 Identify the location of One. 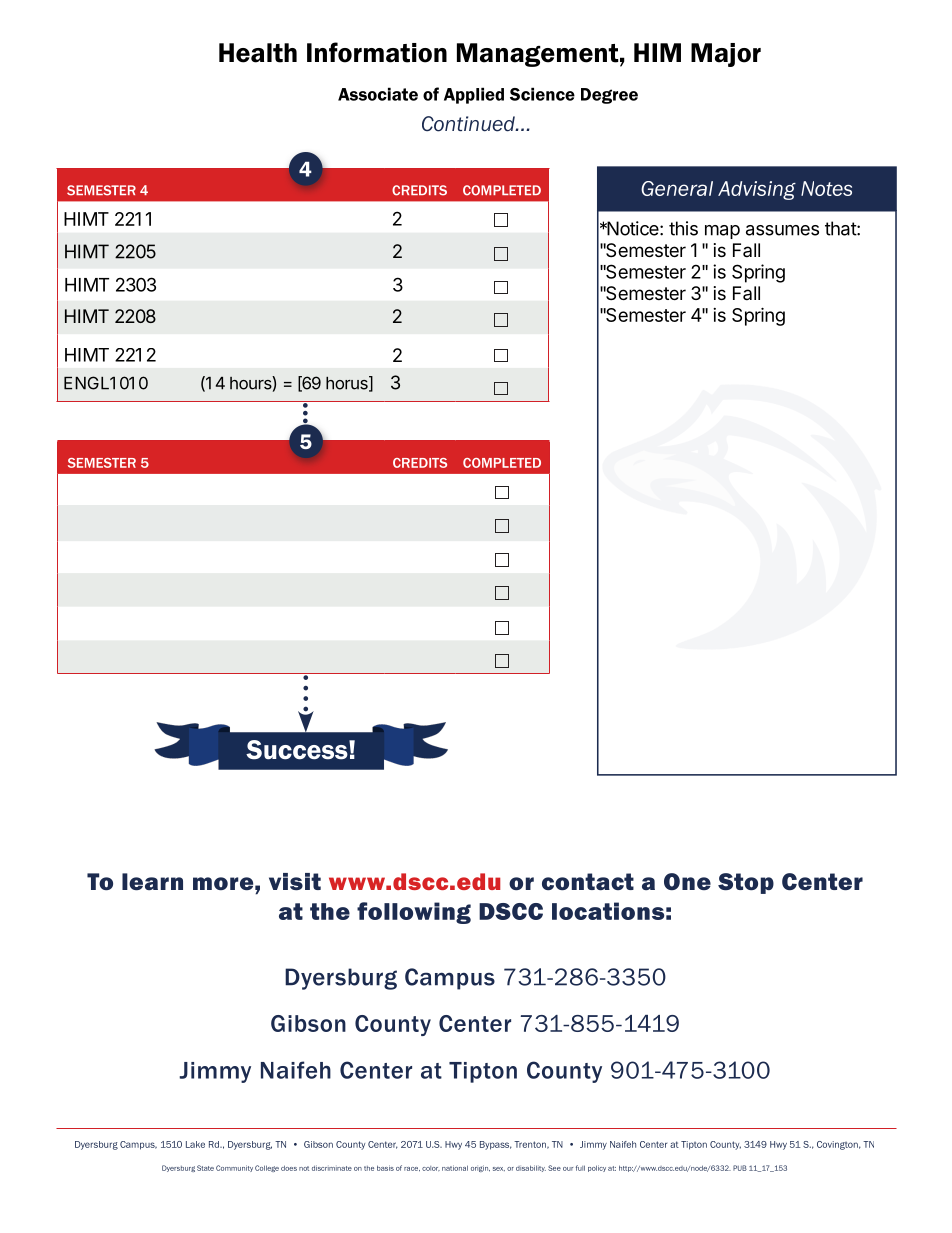
(687, 881).
